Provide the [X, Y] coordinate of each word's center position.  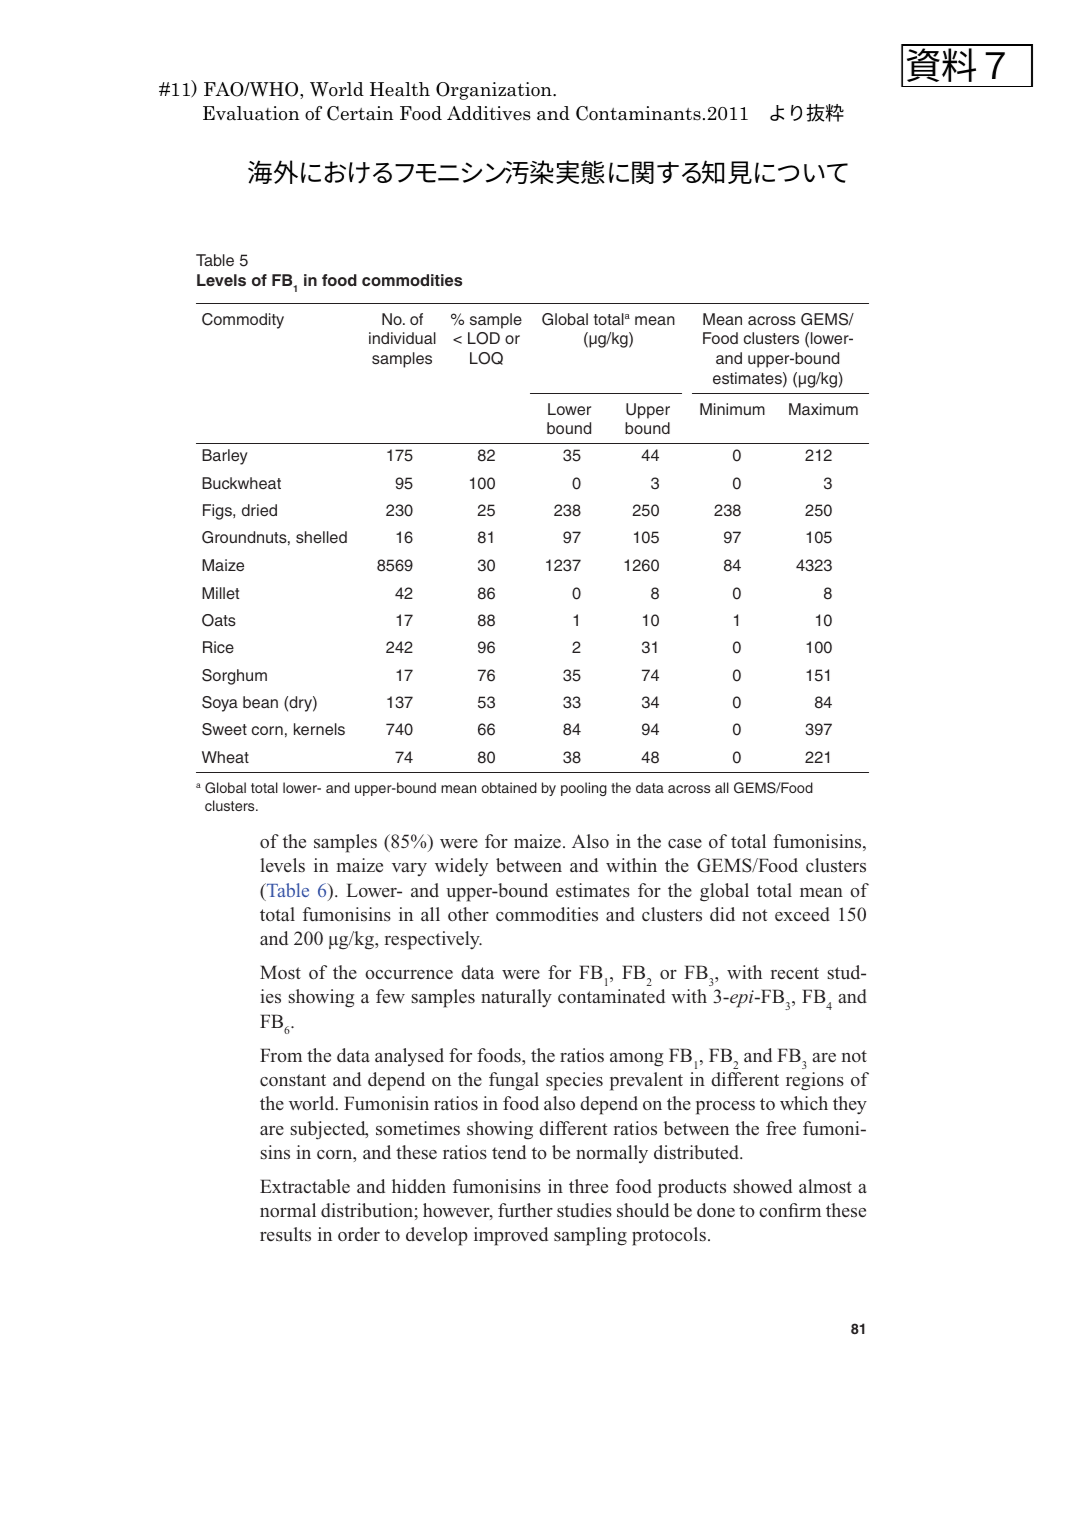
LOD [484, 338]
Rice [218, 647]
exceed [802, 914]
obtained [509, 787]
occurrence [409, 975]
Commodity [243, 321]
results [285, 1234]
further [525, 1210]
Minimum [732, 409]
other [468, 914]
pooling [584, 789]
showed [763, 1186]
